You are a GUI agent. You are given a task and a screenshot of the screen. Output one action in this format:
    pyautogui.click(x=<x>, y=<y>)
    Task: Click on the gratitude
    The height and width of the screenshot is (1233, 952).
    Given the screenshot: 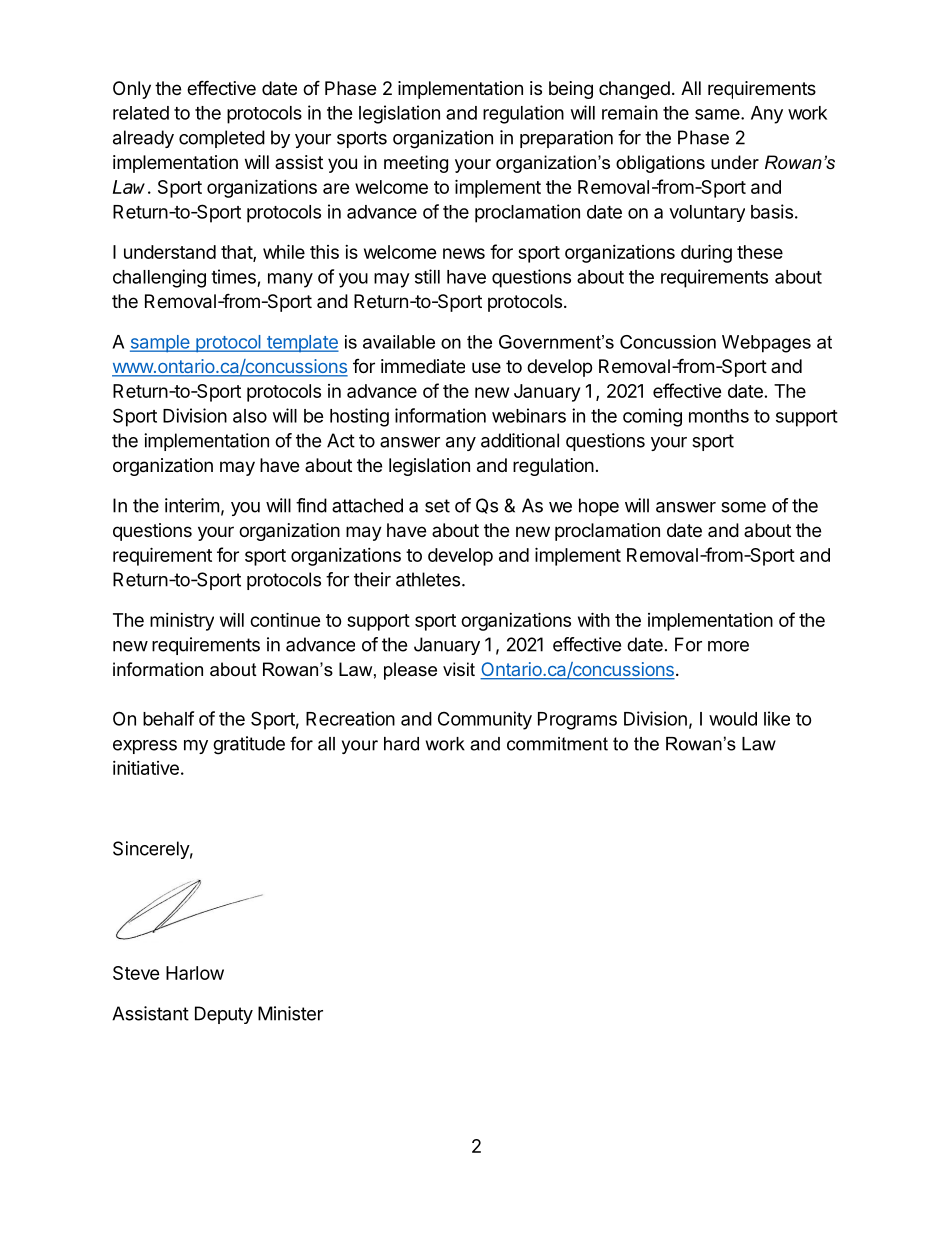 What is the action you would take?
    pyautogui.click(x=249, y=745)
